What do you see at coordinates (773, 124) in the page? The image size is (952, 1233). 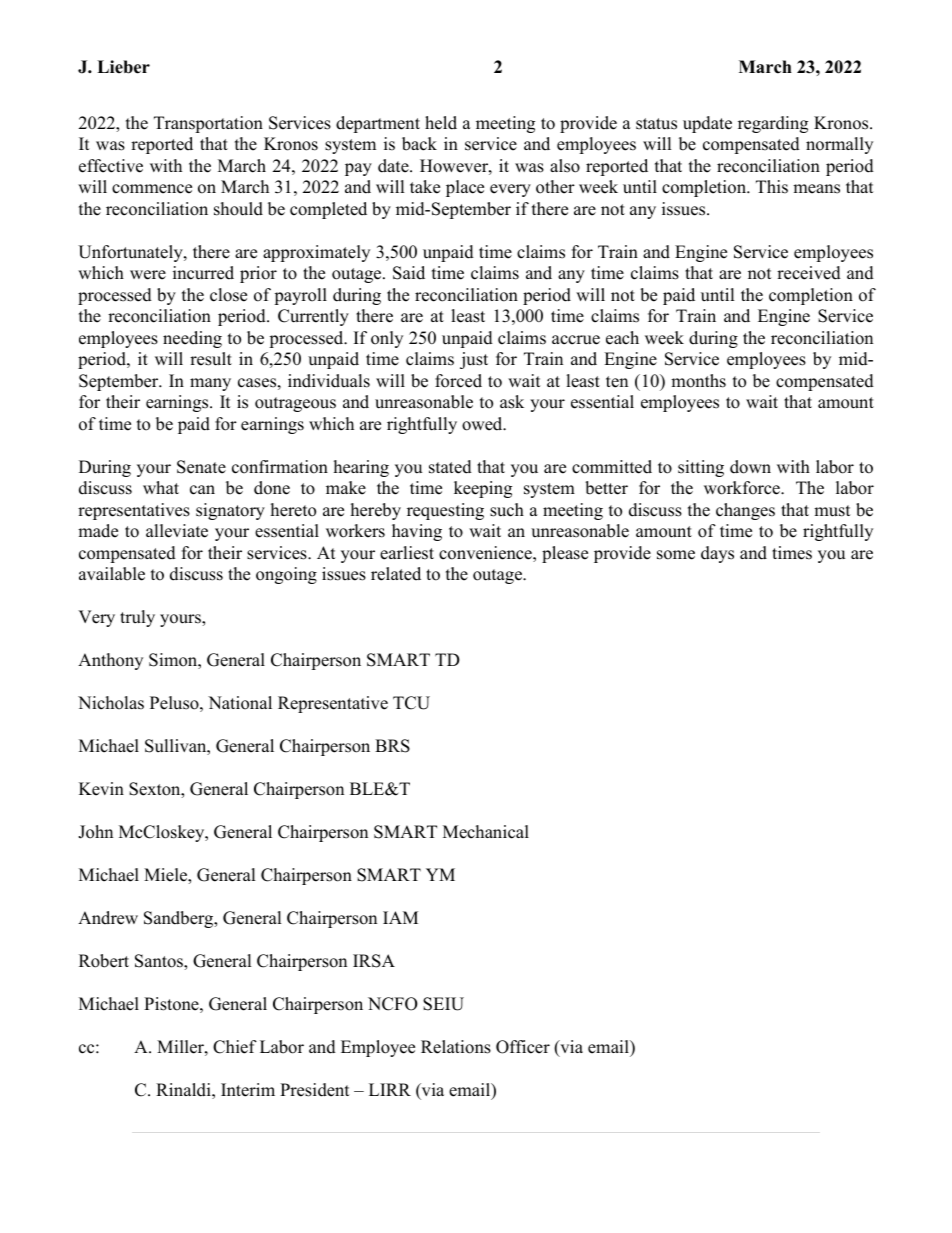 I see `regarding` at bounding box center [773, 124].
